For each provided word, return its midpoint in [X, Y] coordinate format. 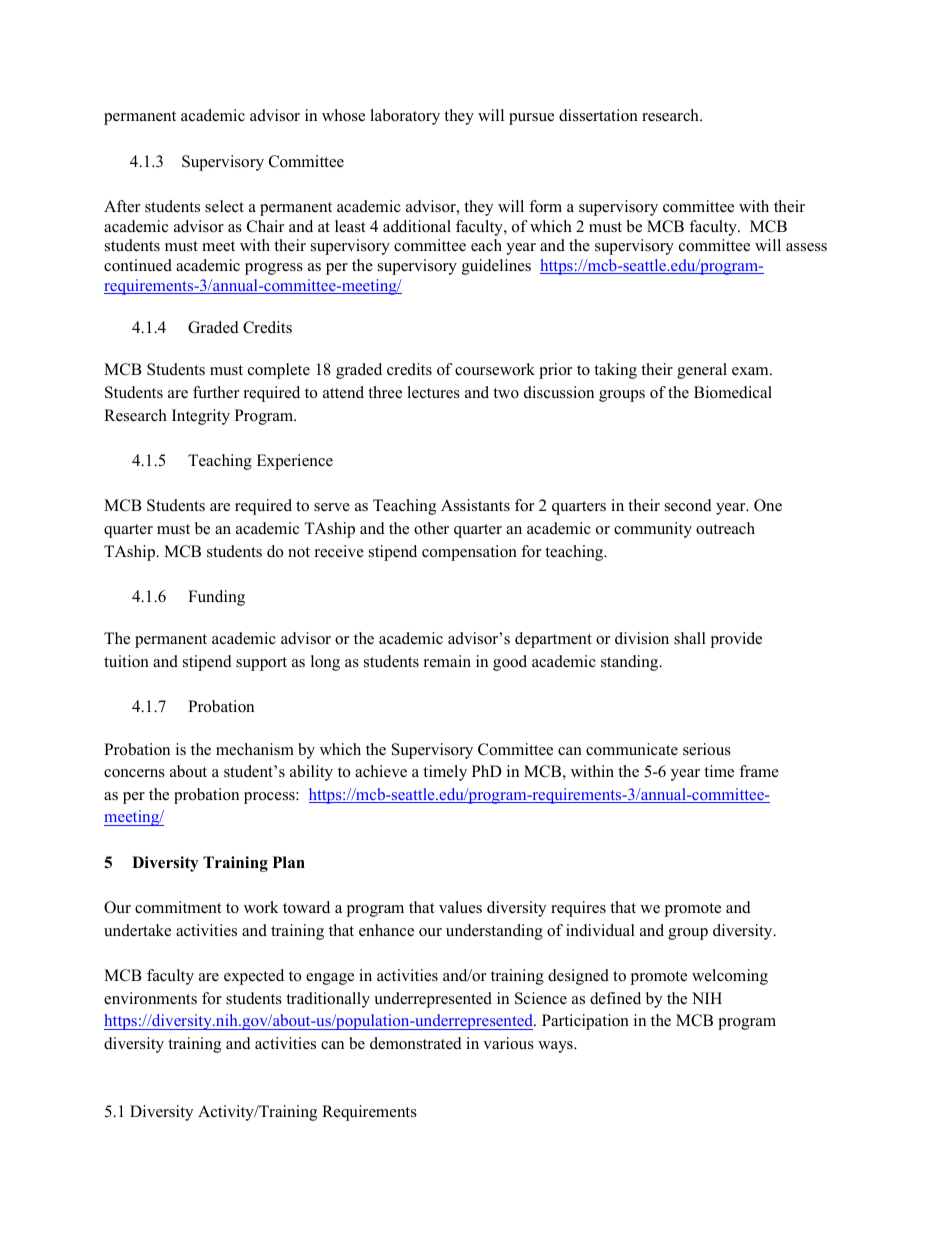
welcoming [730, 977]
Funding [216, 598]
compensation [469, 553]
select [224, 206]
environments [150, 998]
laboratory [405, 117]
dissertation [598, 115]
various [508, 1043]
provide [736, 640]
